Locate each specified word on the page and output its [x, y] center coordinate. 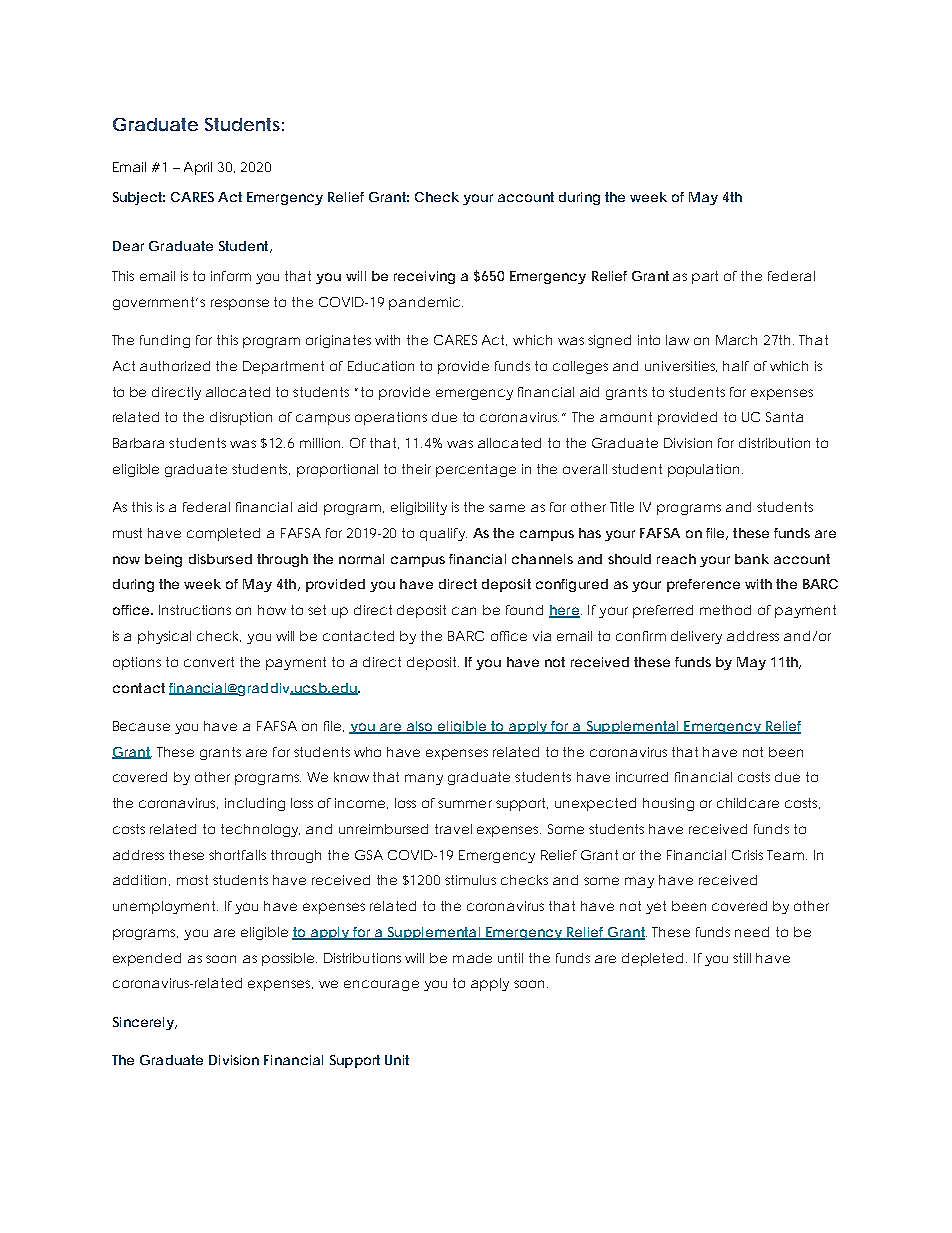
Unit [397, 1060]
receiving [424, 277]
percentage [476, 470]
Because [141, 726]
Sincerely [143, 1023]
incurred [642, 777]
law [677, 340]
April [198, 168]
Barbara [138, 443]
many [424, 779]
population [703, 470]
